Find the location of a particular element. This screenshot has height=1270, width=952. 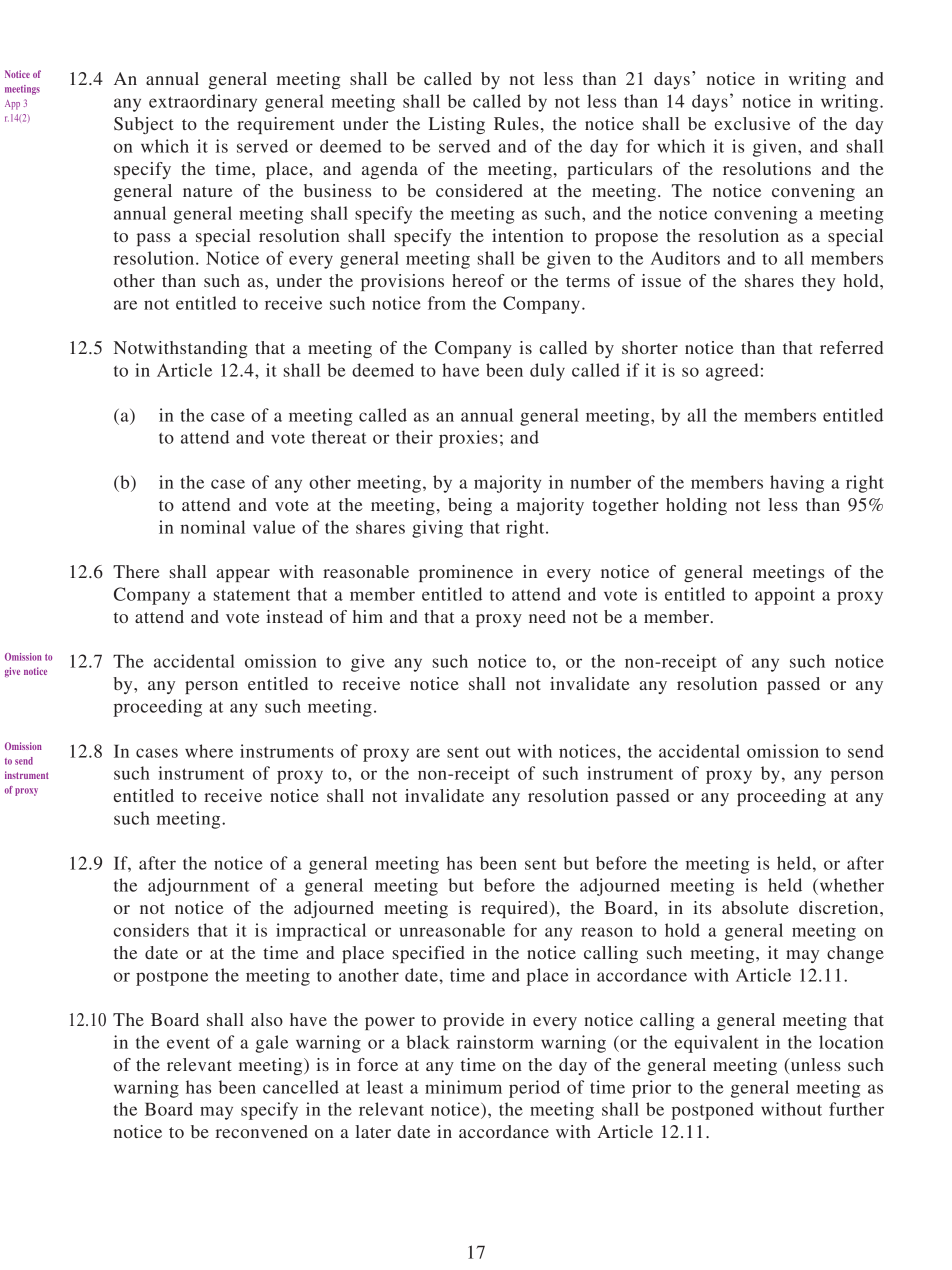

exclusive is located at coordinates (752, 123).
